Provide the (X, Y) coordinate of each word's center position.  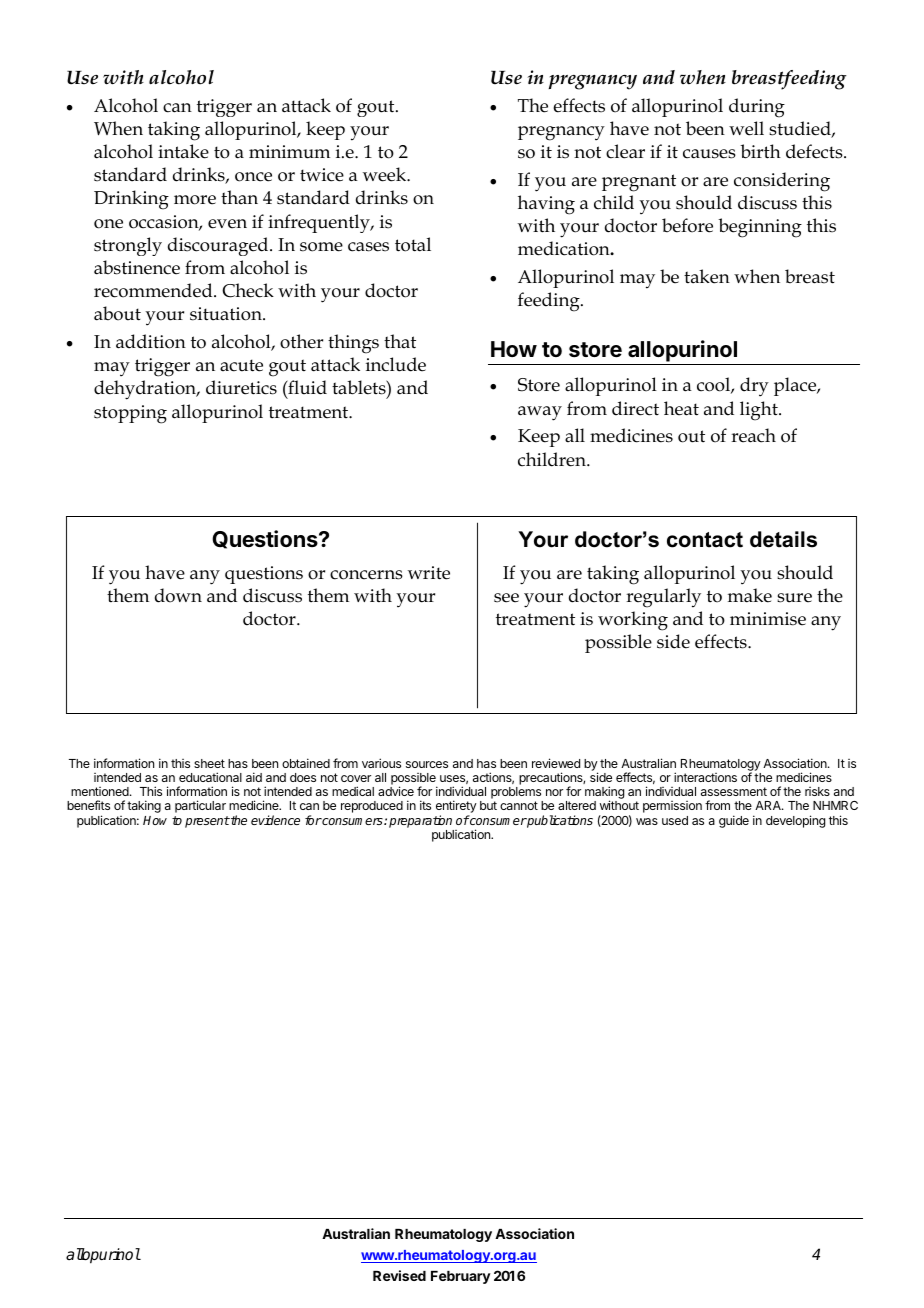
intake (183, 151)
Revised (399, 1275)
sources (427, 764)
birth (760, 151)
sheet (209, 763)
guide (734, 821)
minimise (768, 619)
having (546, 205)
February (461, 1277)
